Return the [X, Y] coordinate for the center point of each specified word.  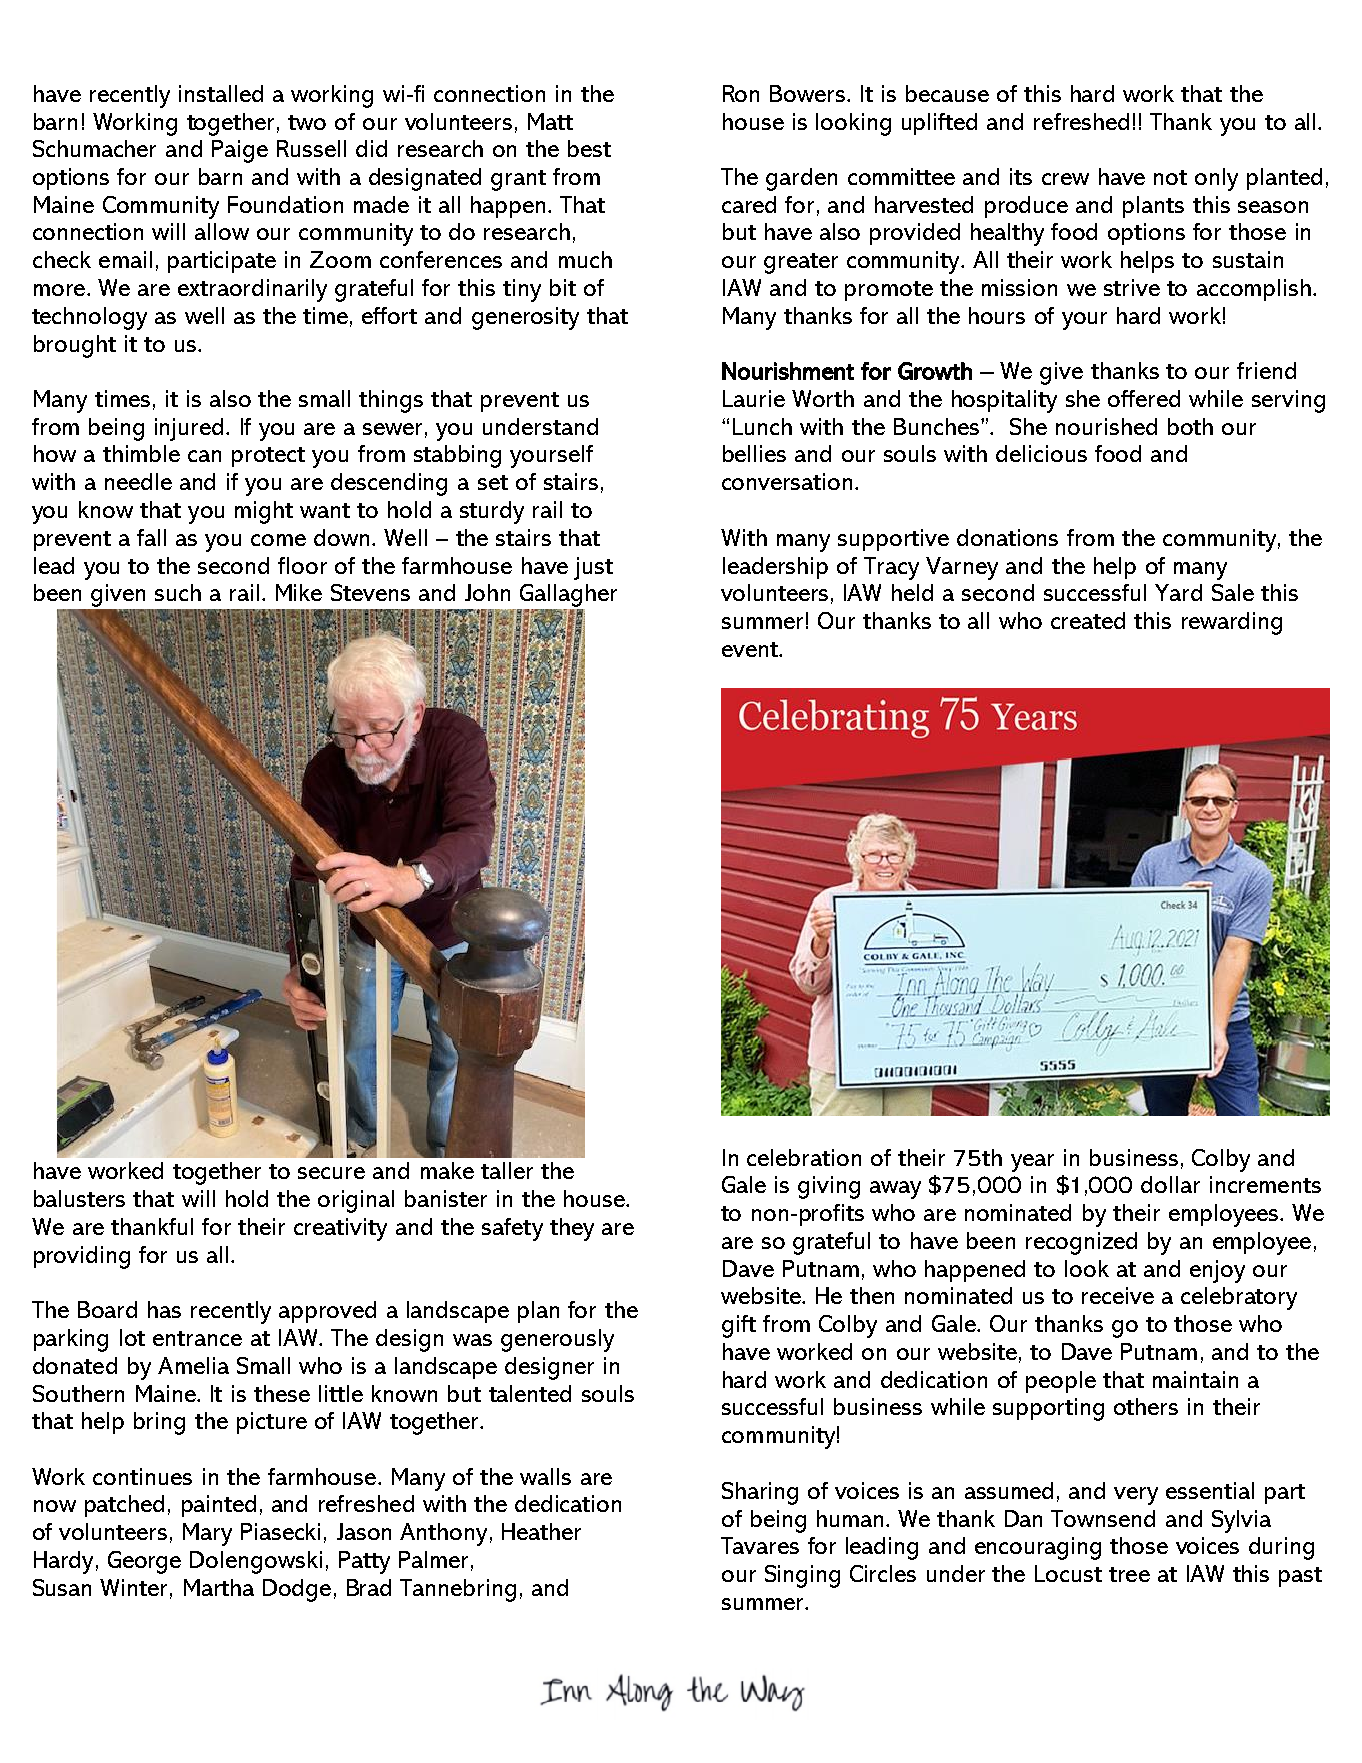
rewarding [1232, 623]
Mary [207, 1534]
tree [1129, 1574]
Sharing [760, 1493]
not [1170, 177]
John [487, 592]
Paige [240, 151]
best [589, 148]
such [178, 592]
